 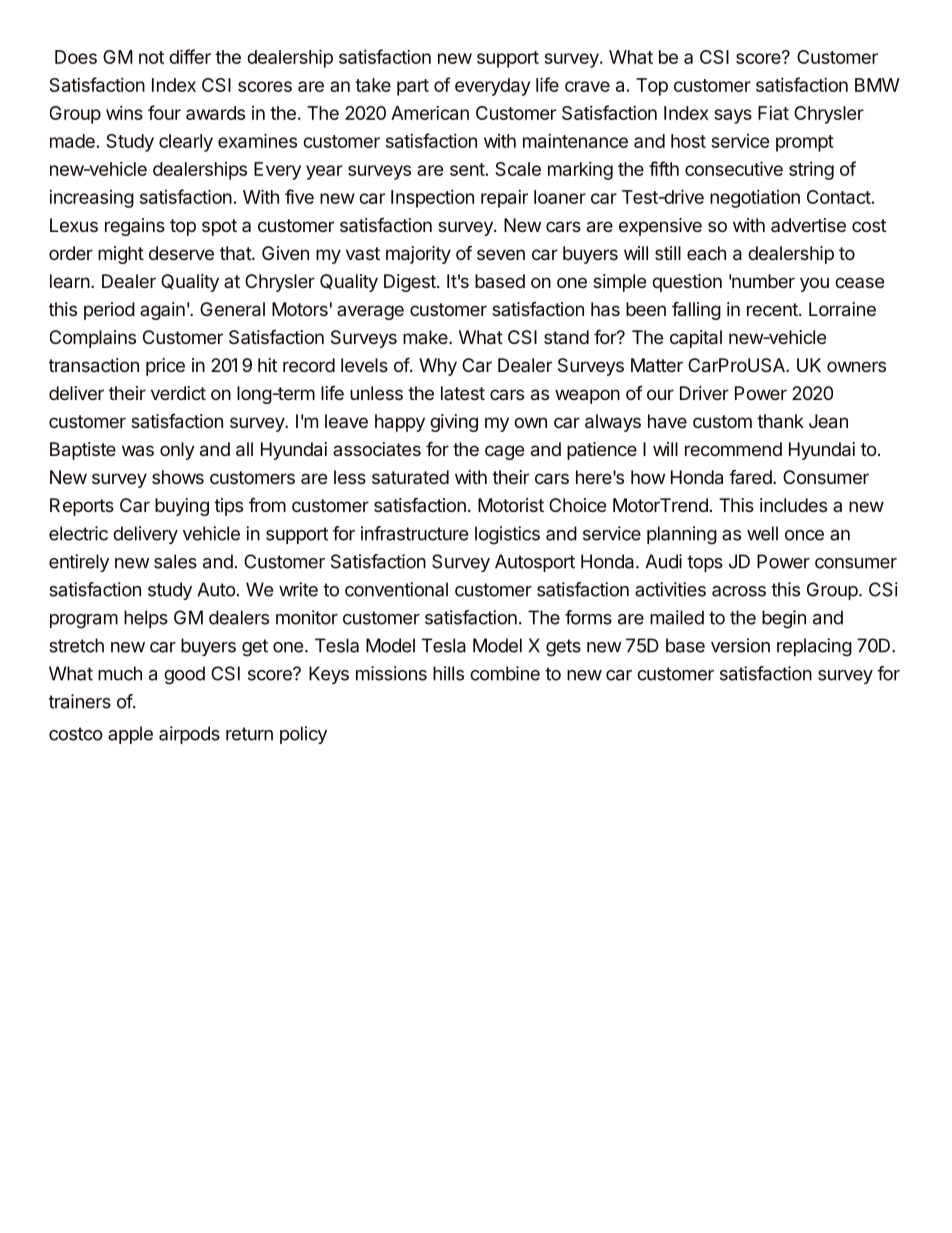 What do you see at coordinates (504, 199) in the document?
I see `repair` at bounding box center [504, 199].
